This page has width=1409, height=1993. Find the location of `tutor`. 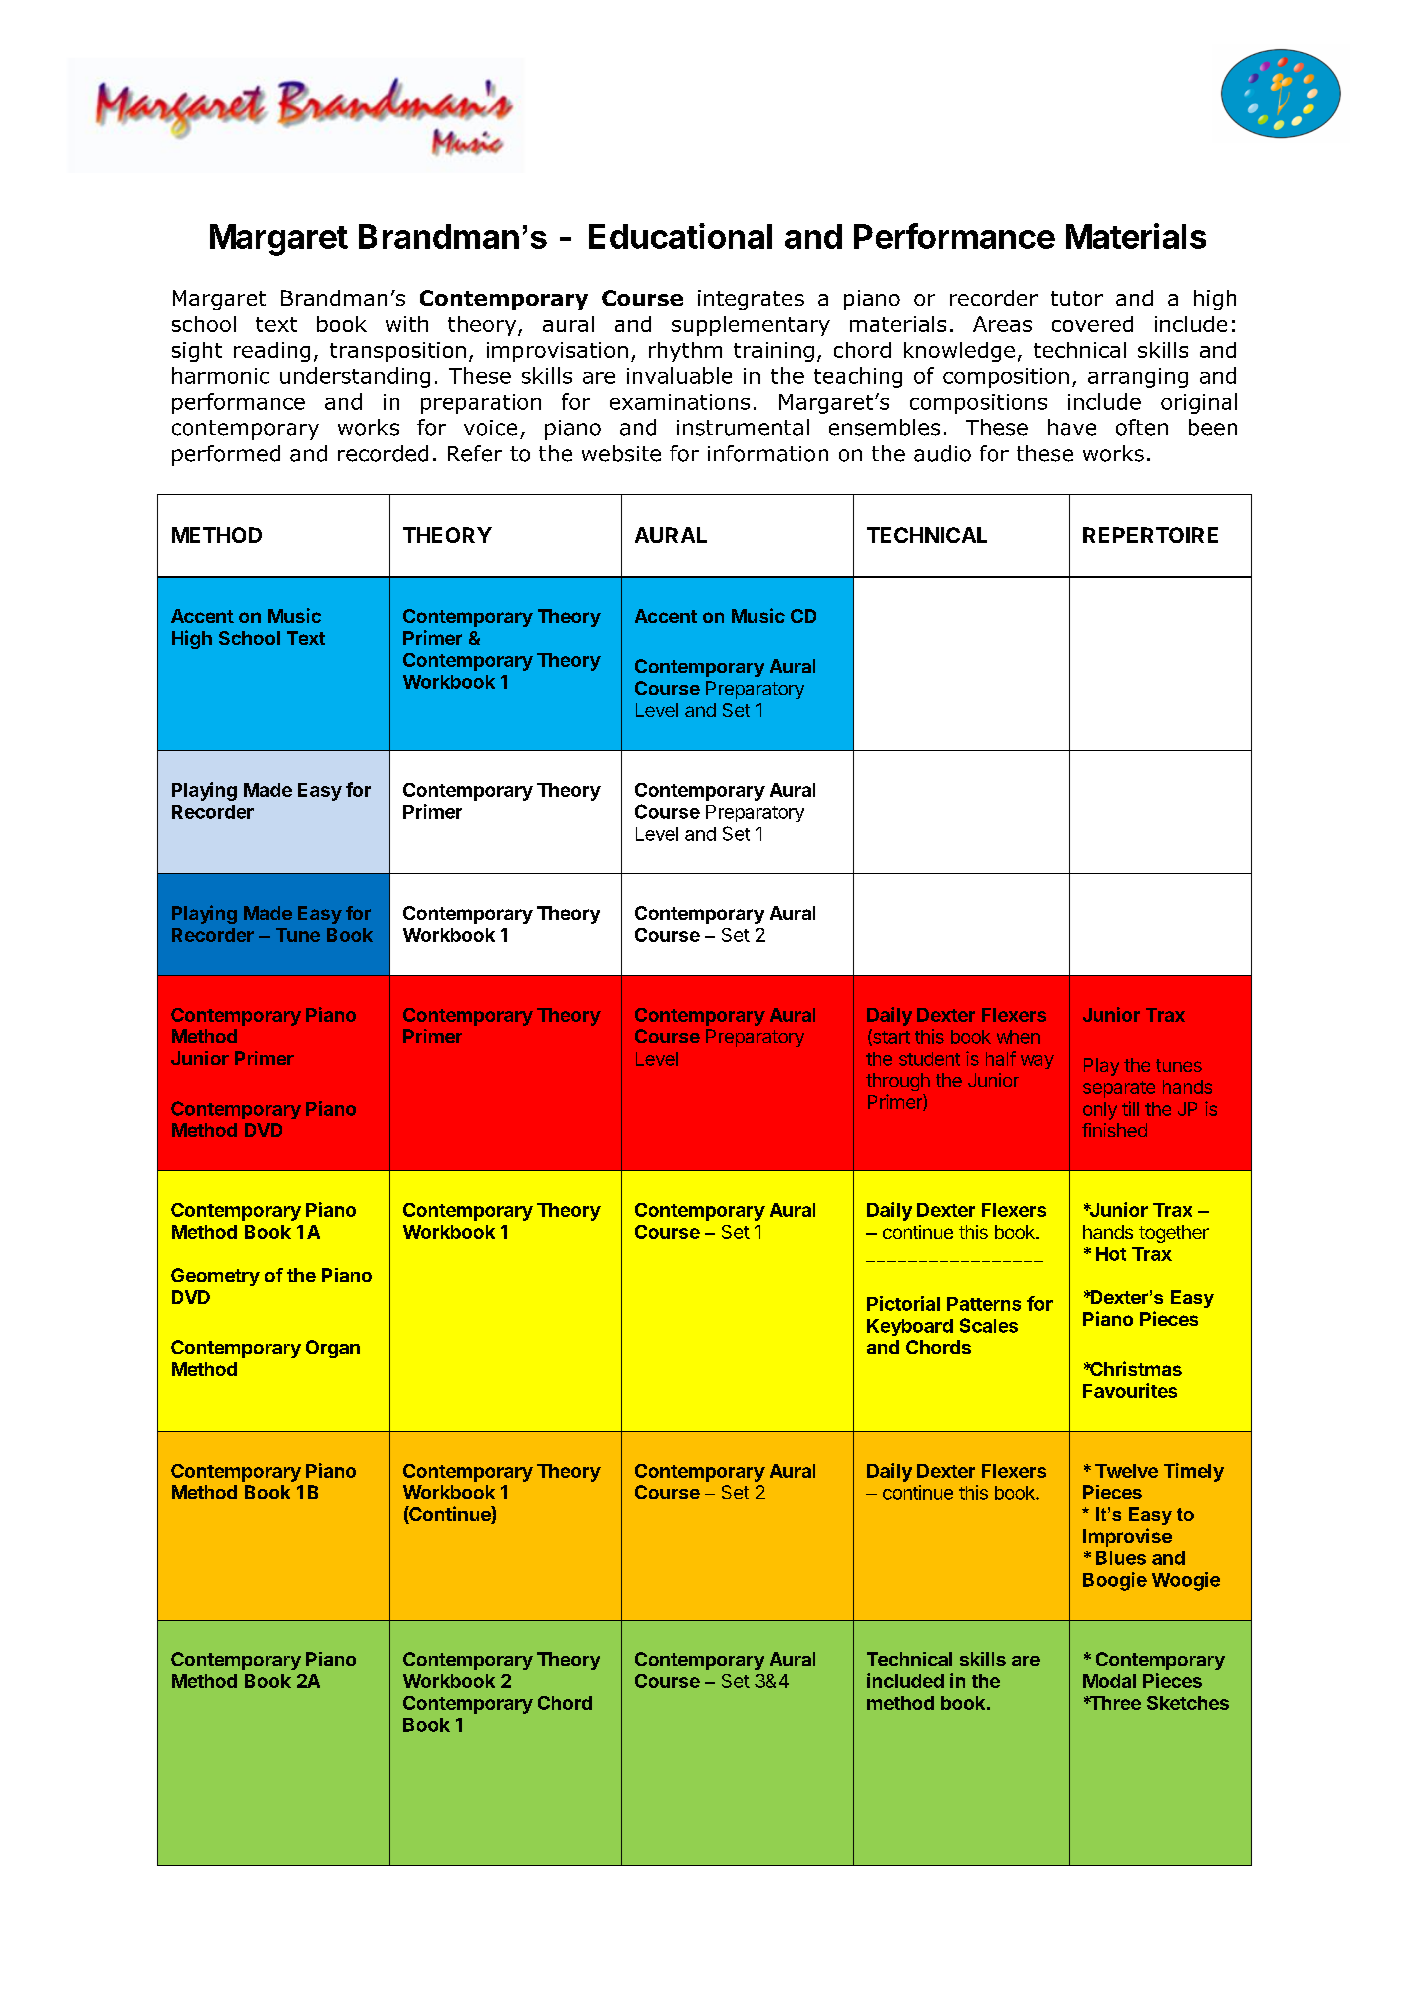

tutor is located at coordinates (1077, 298).
